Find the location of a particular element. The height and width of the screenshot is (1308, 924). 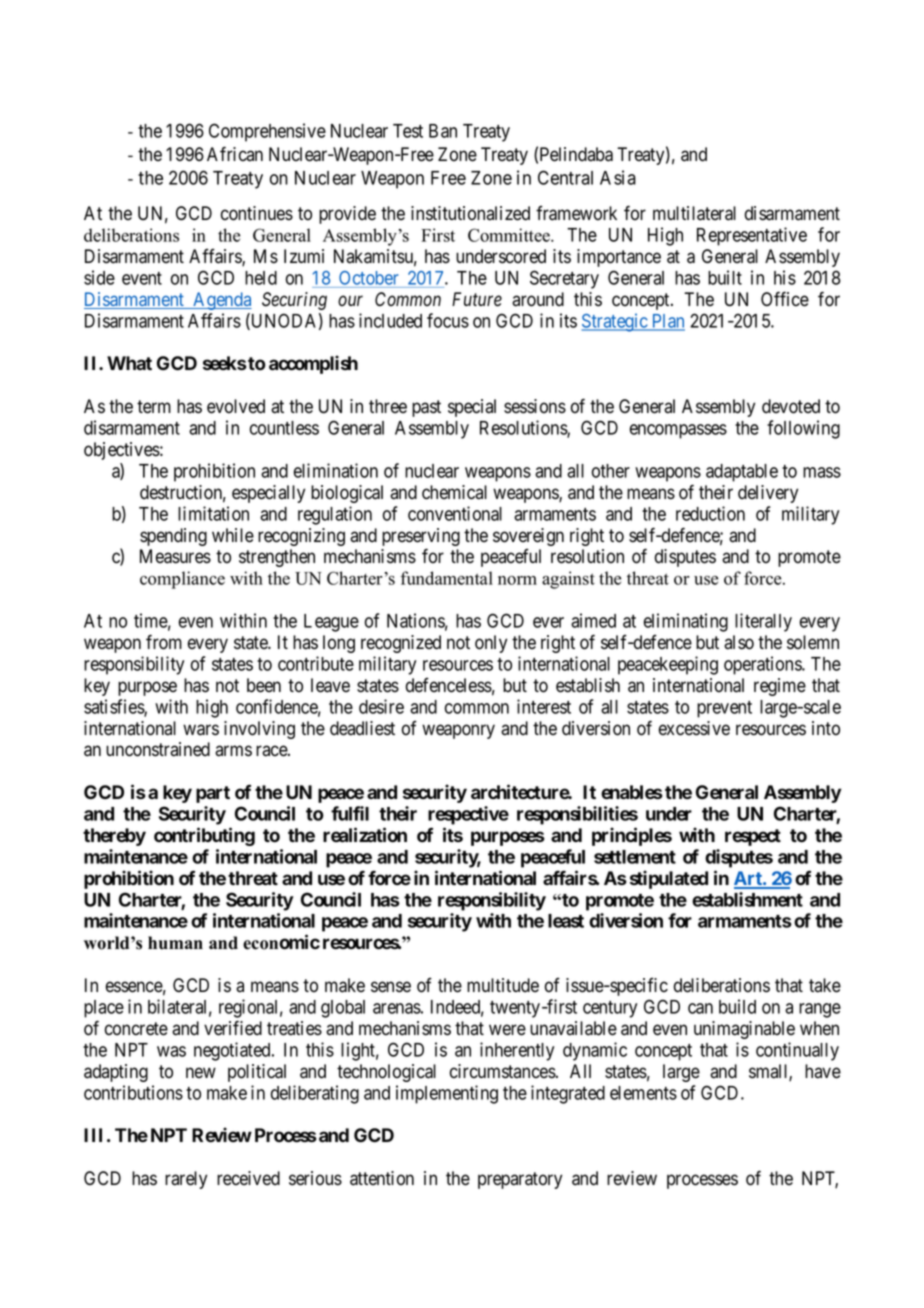

adaptable is located at coordinates (742, 473).
